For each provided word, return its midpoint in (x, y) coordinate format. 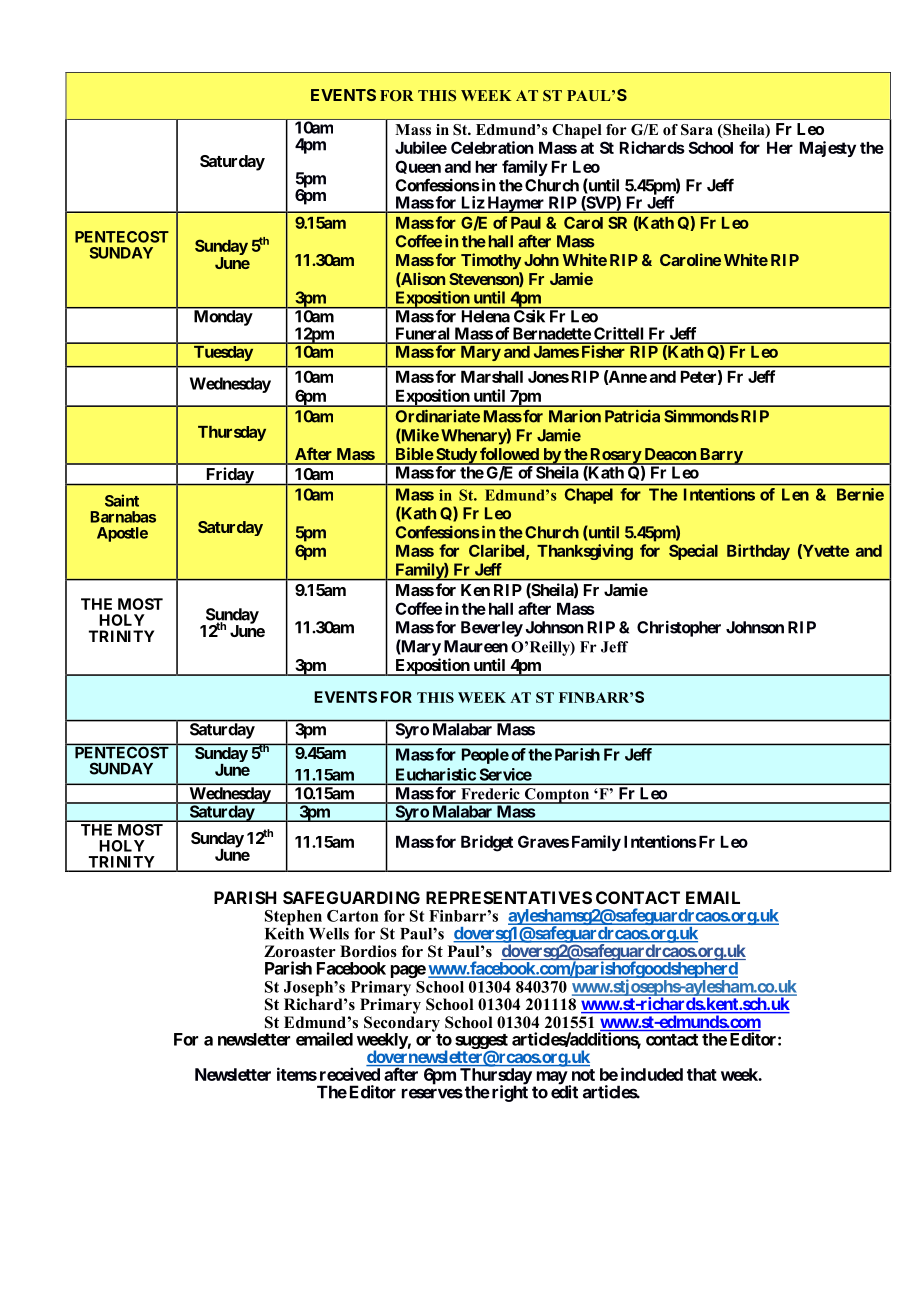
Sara (697, 130)
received (350, 1074)
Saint (122, 500)
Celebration (492, 147)
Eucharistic (436, 774)
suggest (481, 1042)
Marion (575, 416)
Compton (557, 796)
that (702, 1074)
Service (506, 774)
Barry (721, 456)
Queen (418, 167)
